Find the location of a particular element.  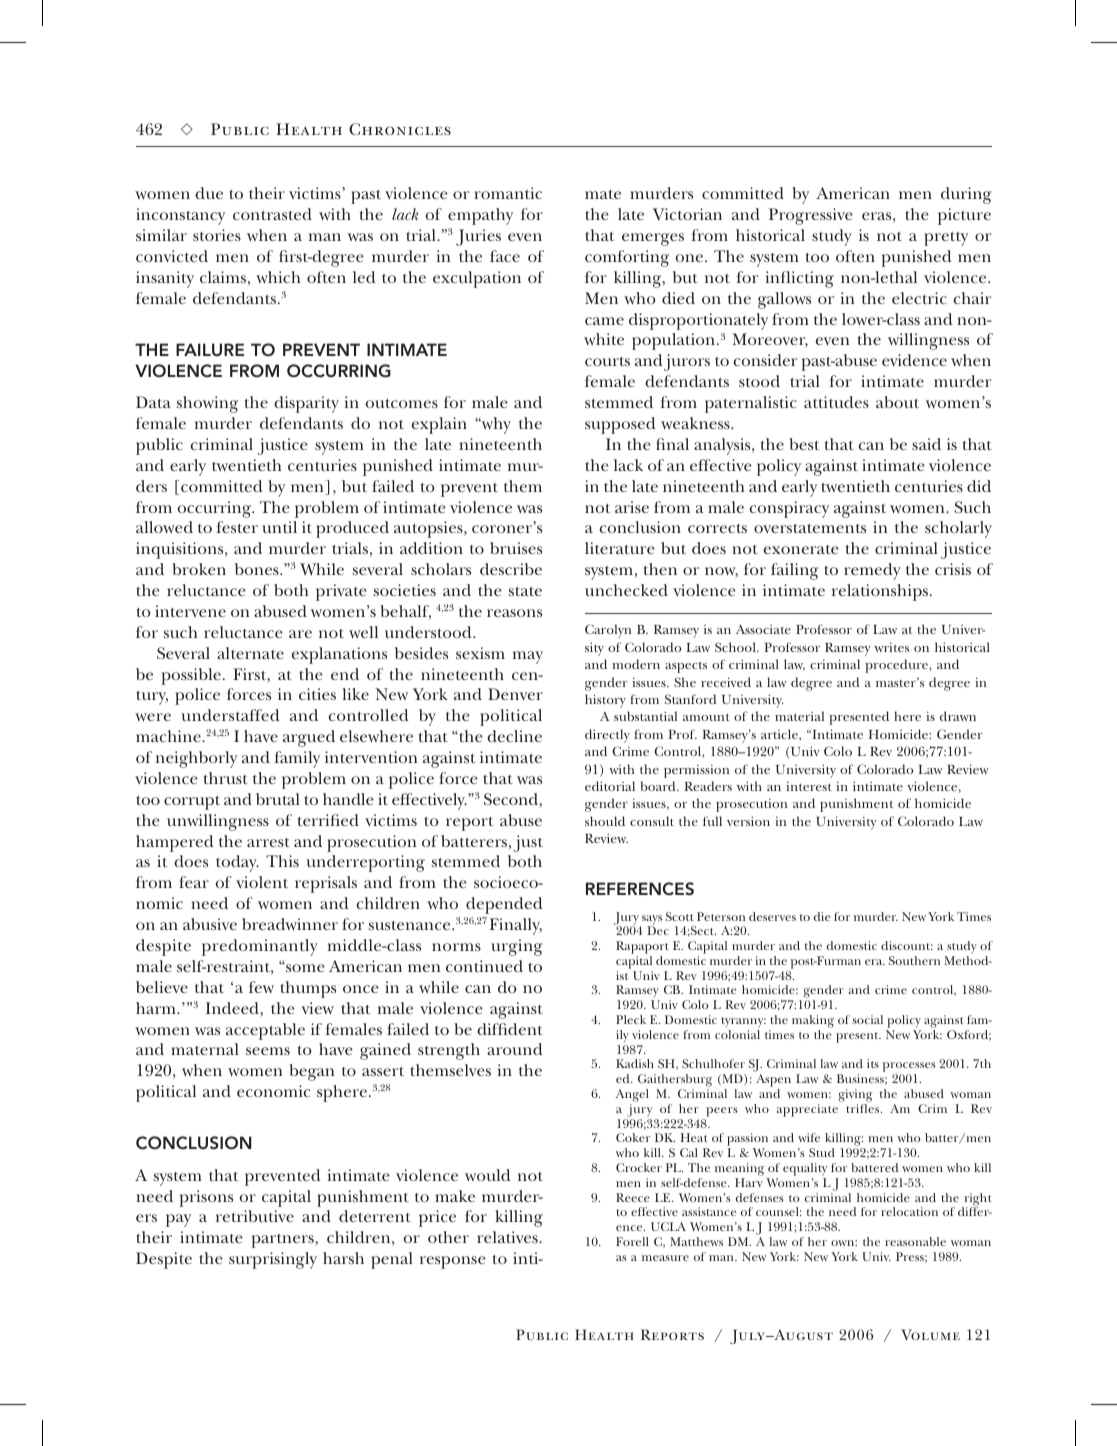

during is located at coordinates (966, 195).
